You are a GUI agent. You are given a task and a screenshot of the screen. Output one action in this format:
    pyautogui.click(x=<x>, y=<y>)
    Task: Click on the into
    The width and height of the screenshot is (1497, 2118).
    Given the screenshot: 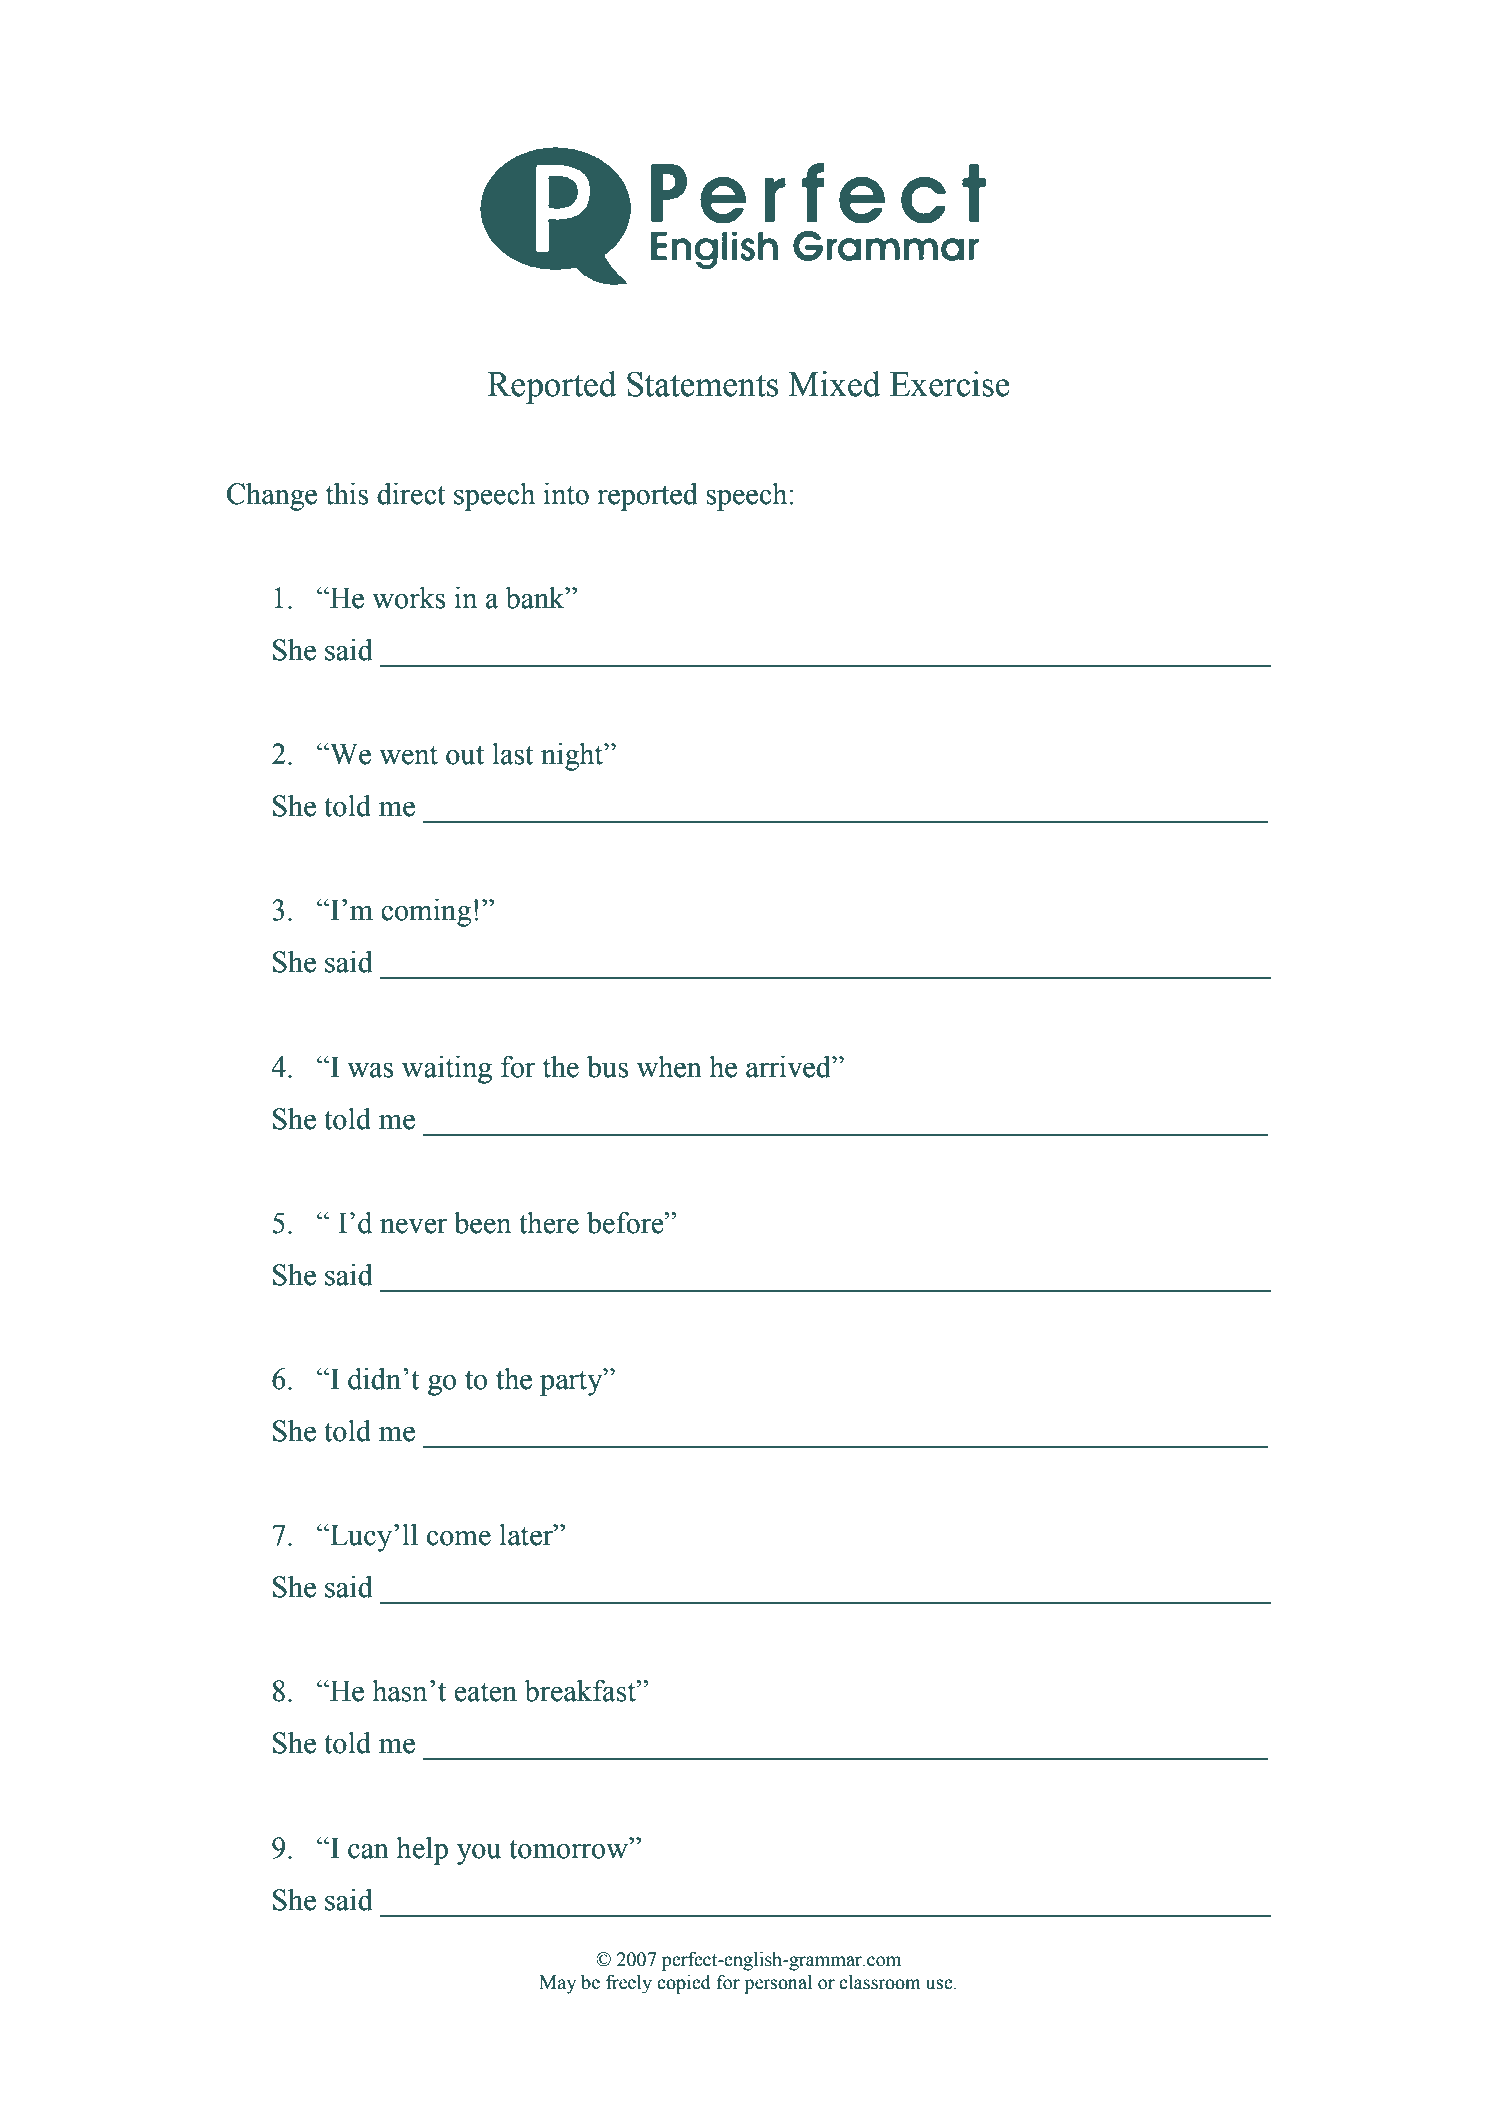 What is the action you would take?
    pyautogui.click(x=566, y=494)
